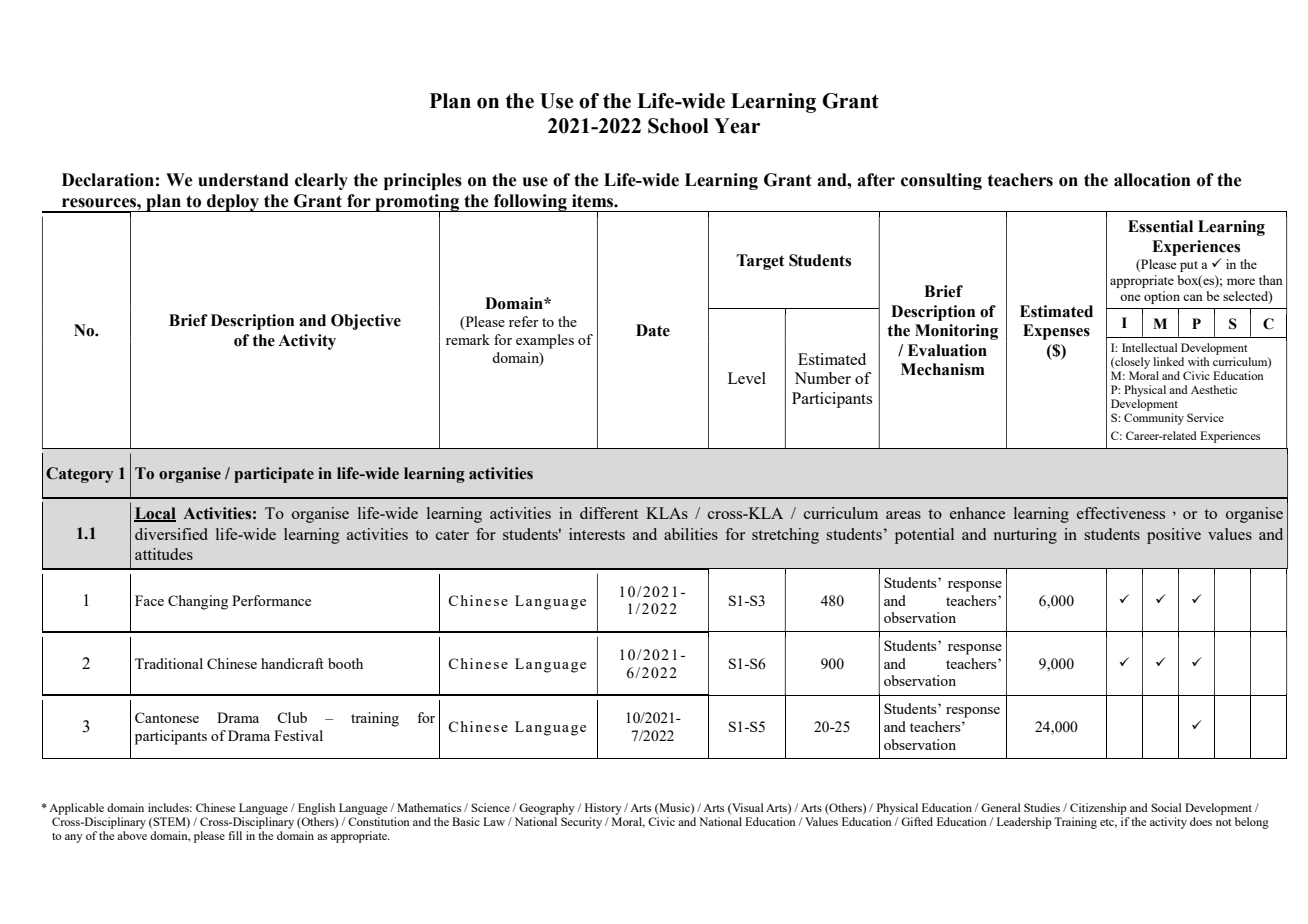 The height and width of the document is (924, 1308). I want to click on History, so click(603, 809).
